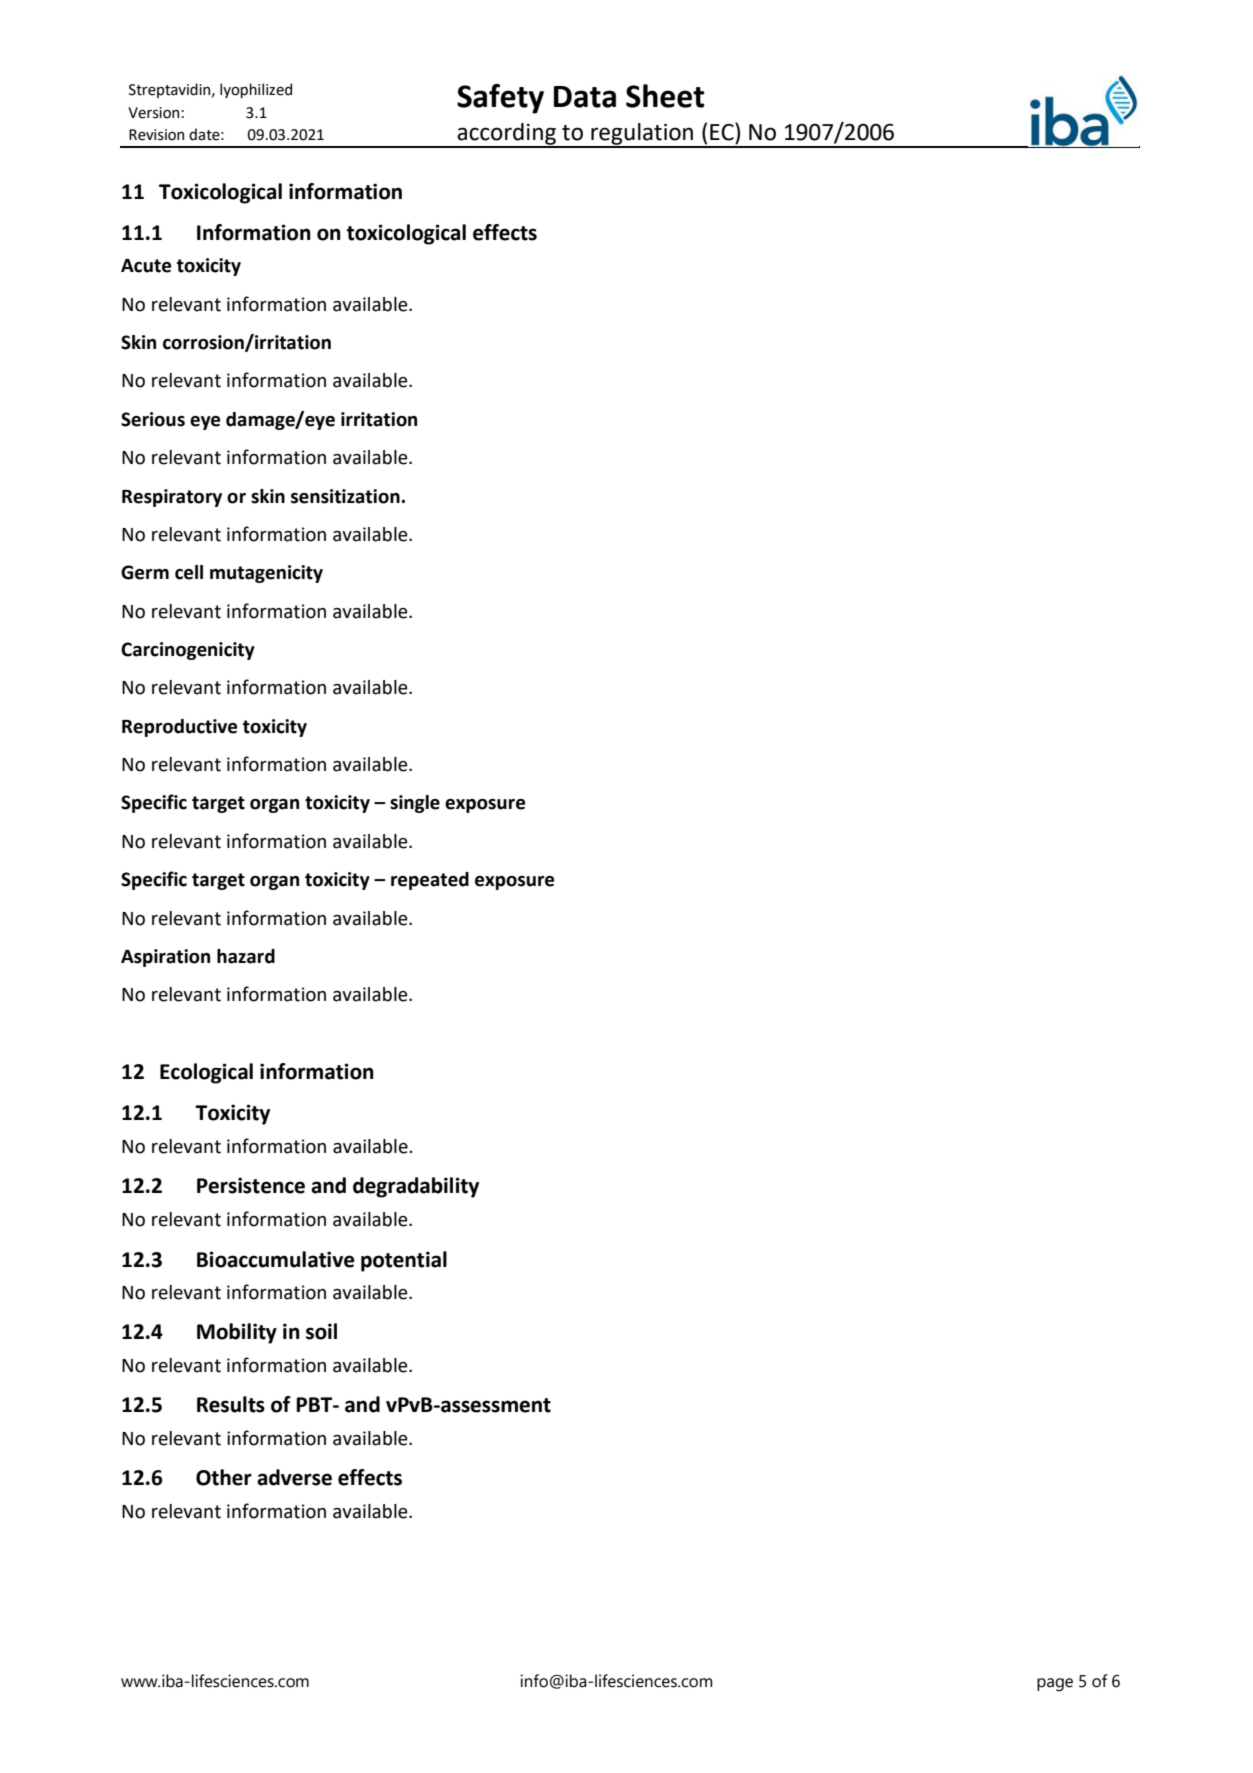 This screenshot has height=1773, width=1253. I want to click on Respiratory, so click(172, 498).
